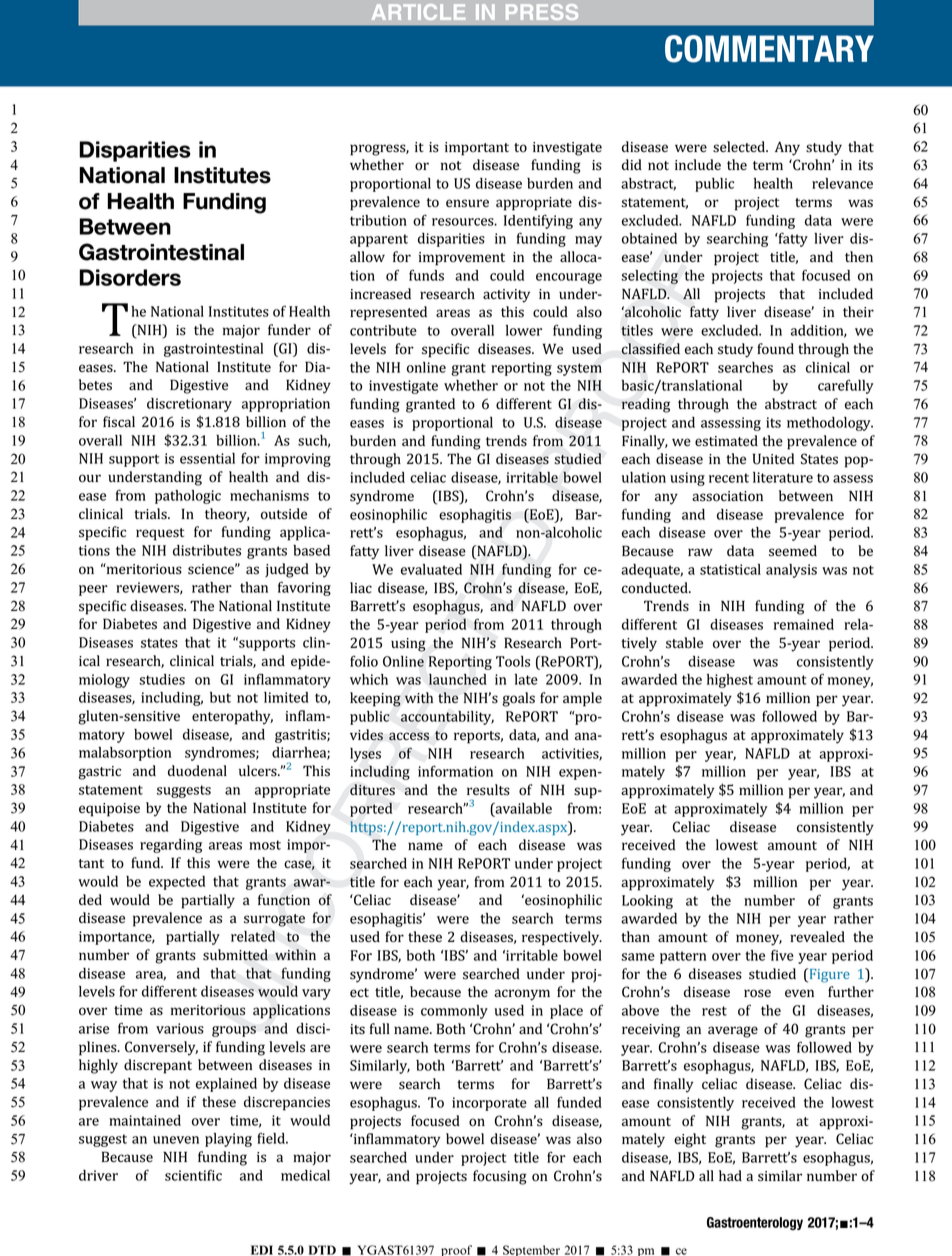 This document has height=1256, width=952. I want to click on proof, so click(456, 1250).
